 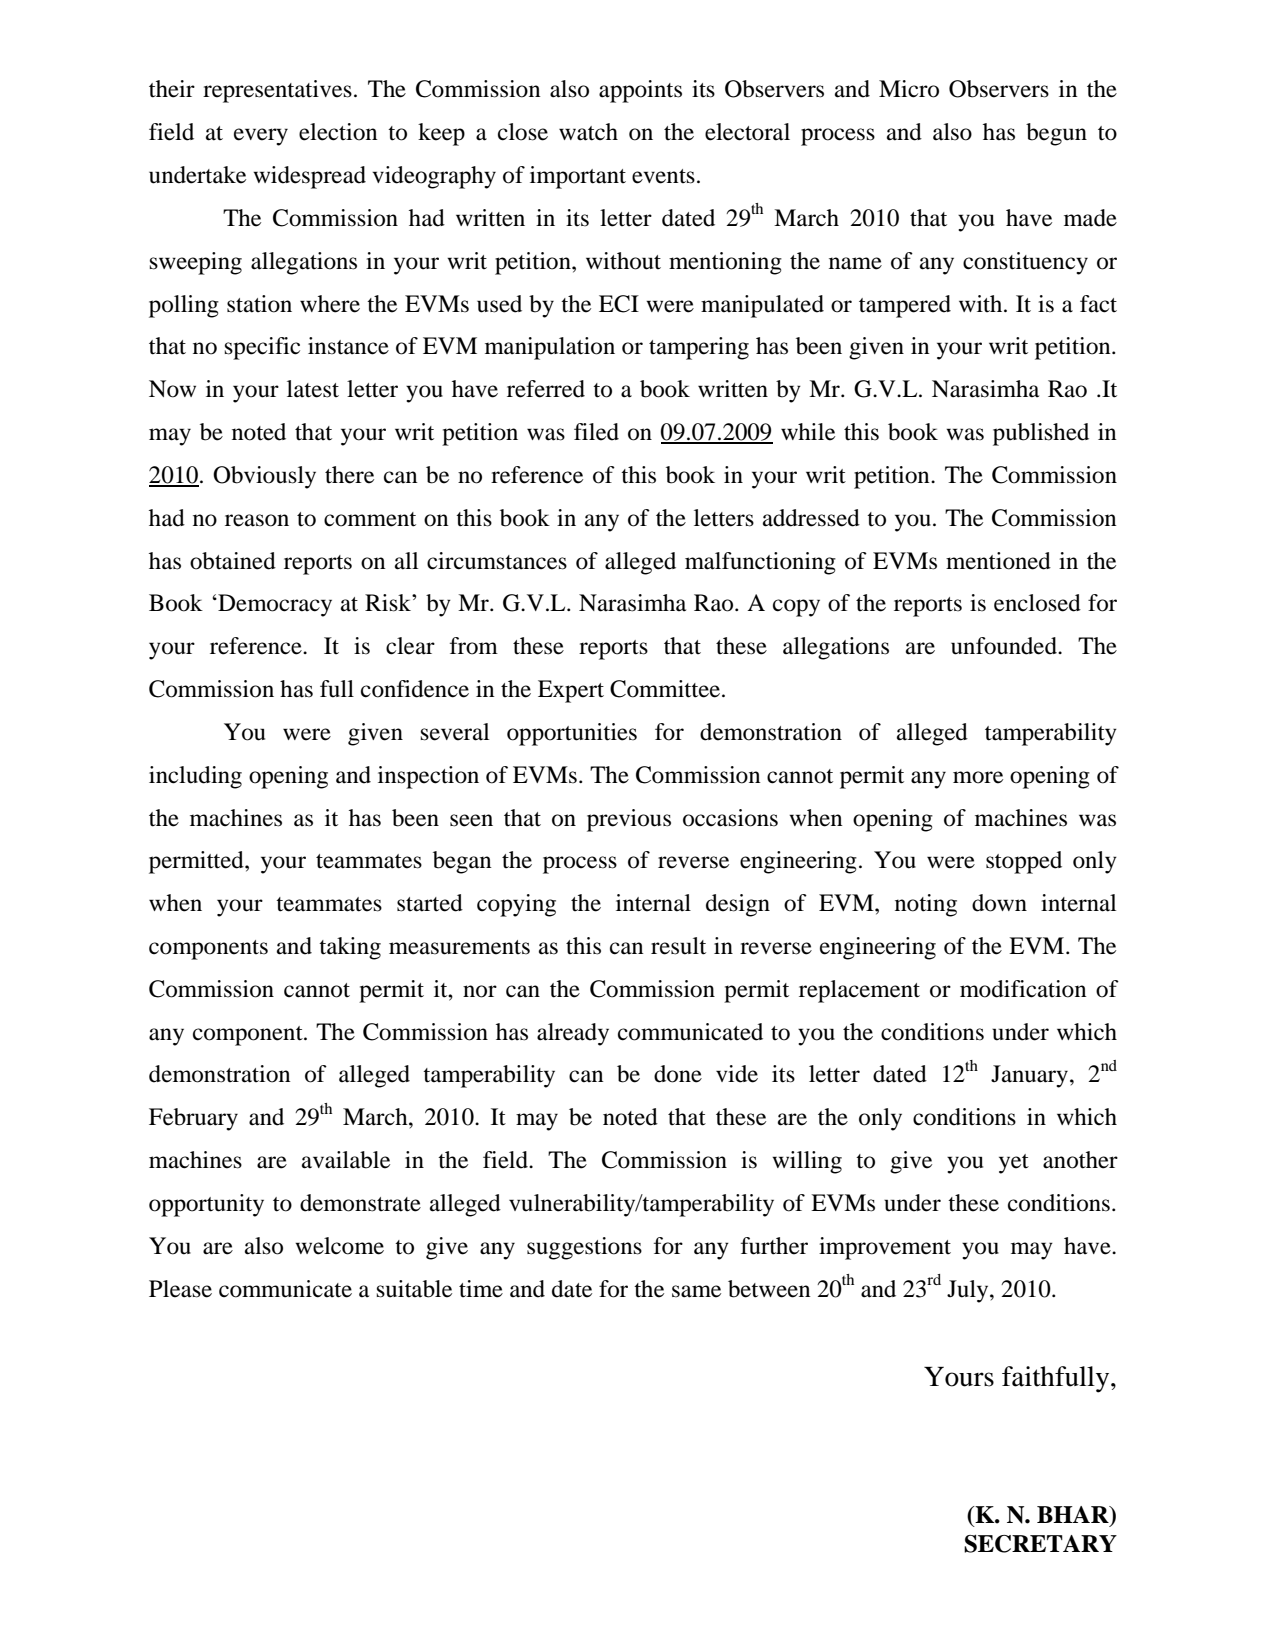 I want to click on Please, so click(x=180, y=1289).
